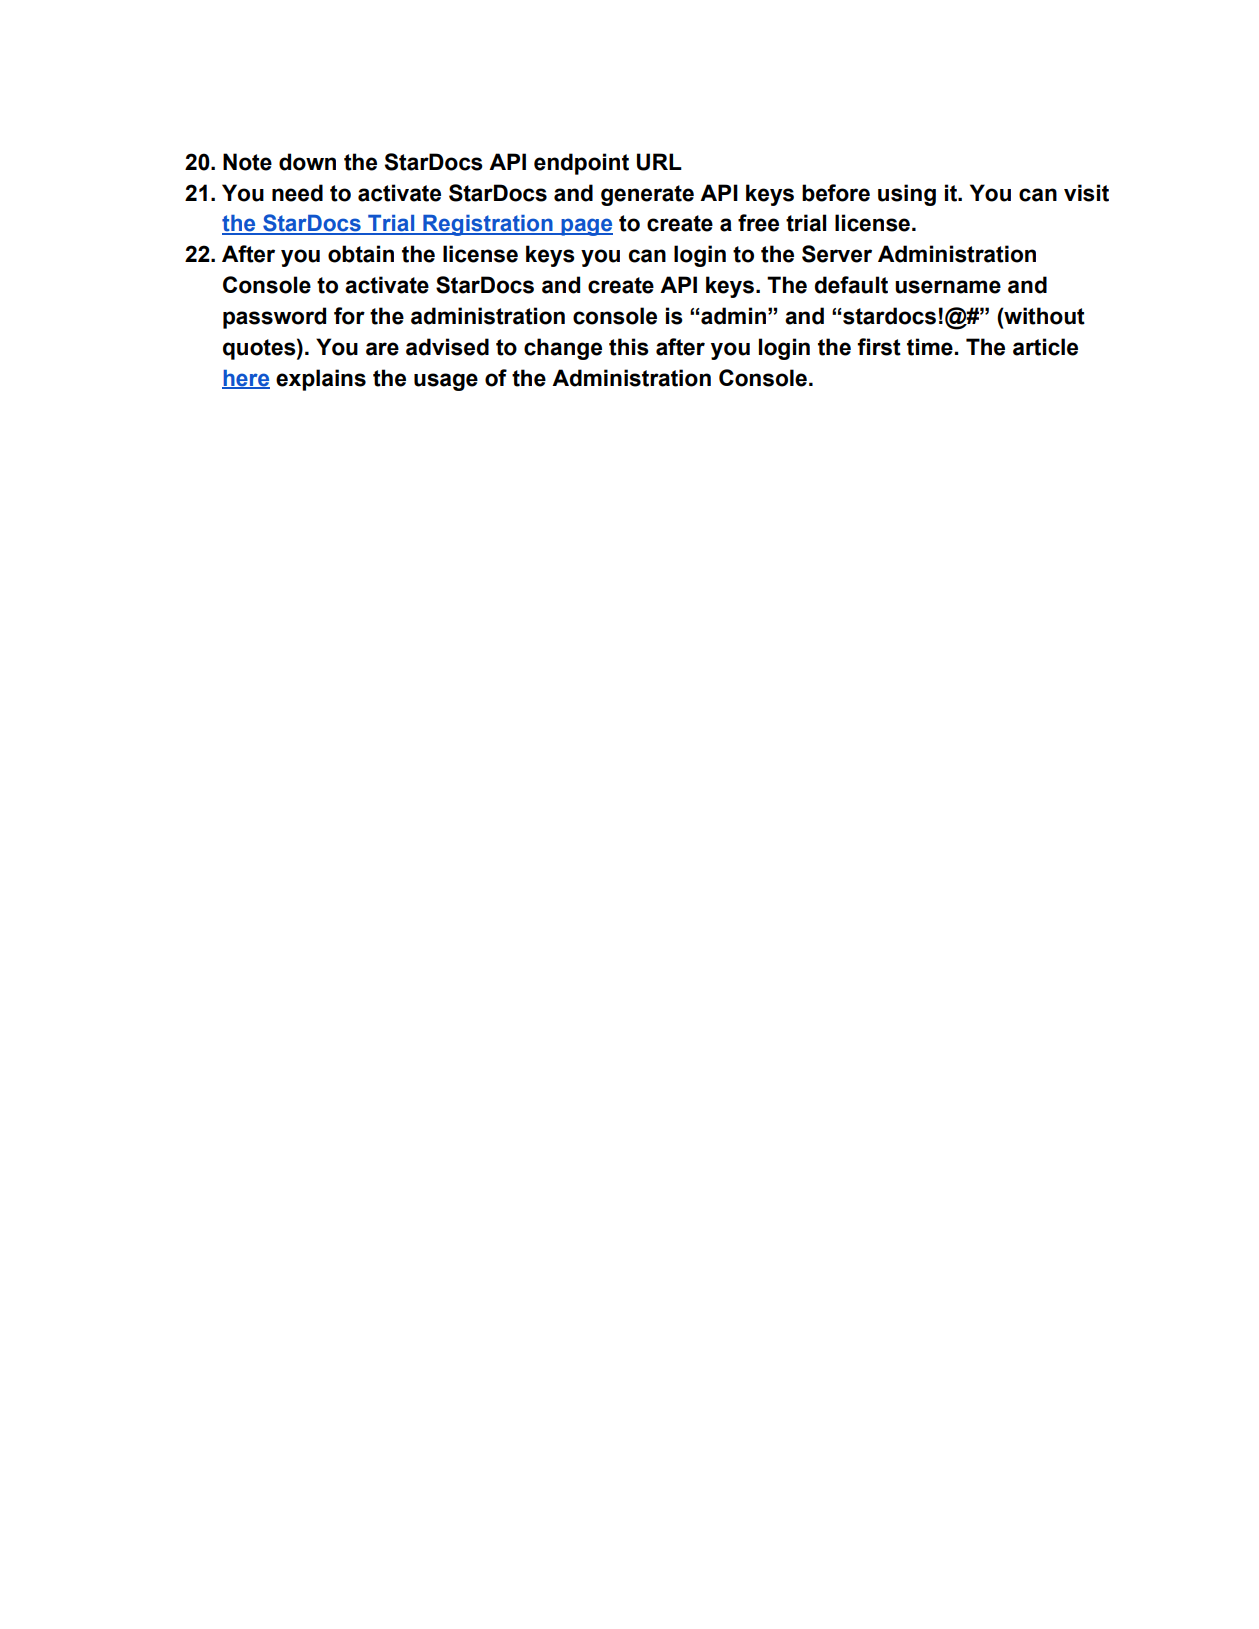 Image resolution: width=1259 pixels, height=1629 pixels. Describe the element at coordinates (361, 254) in the screenshot. I see `obtain` at that location.
